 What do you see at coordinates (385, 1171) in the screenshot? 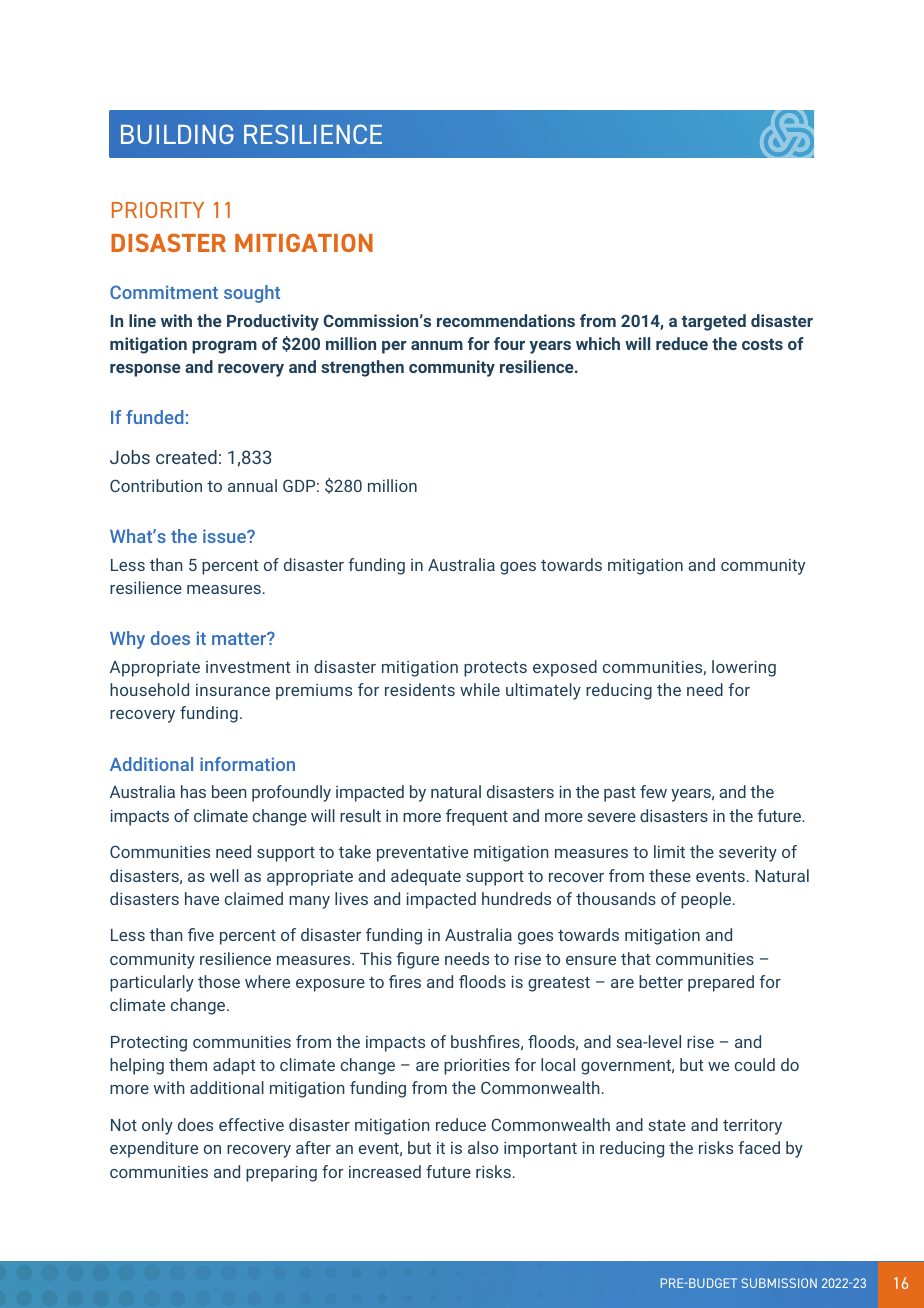
I see `increased` at bounding box center [385, 1171].
